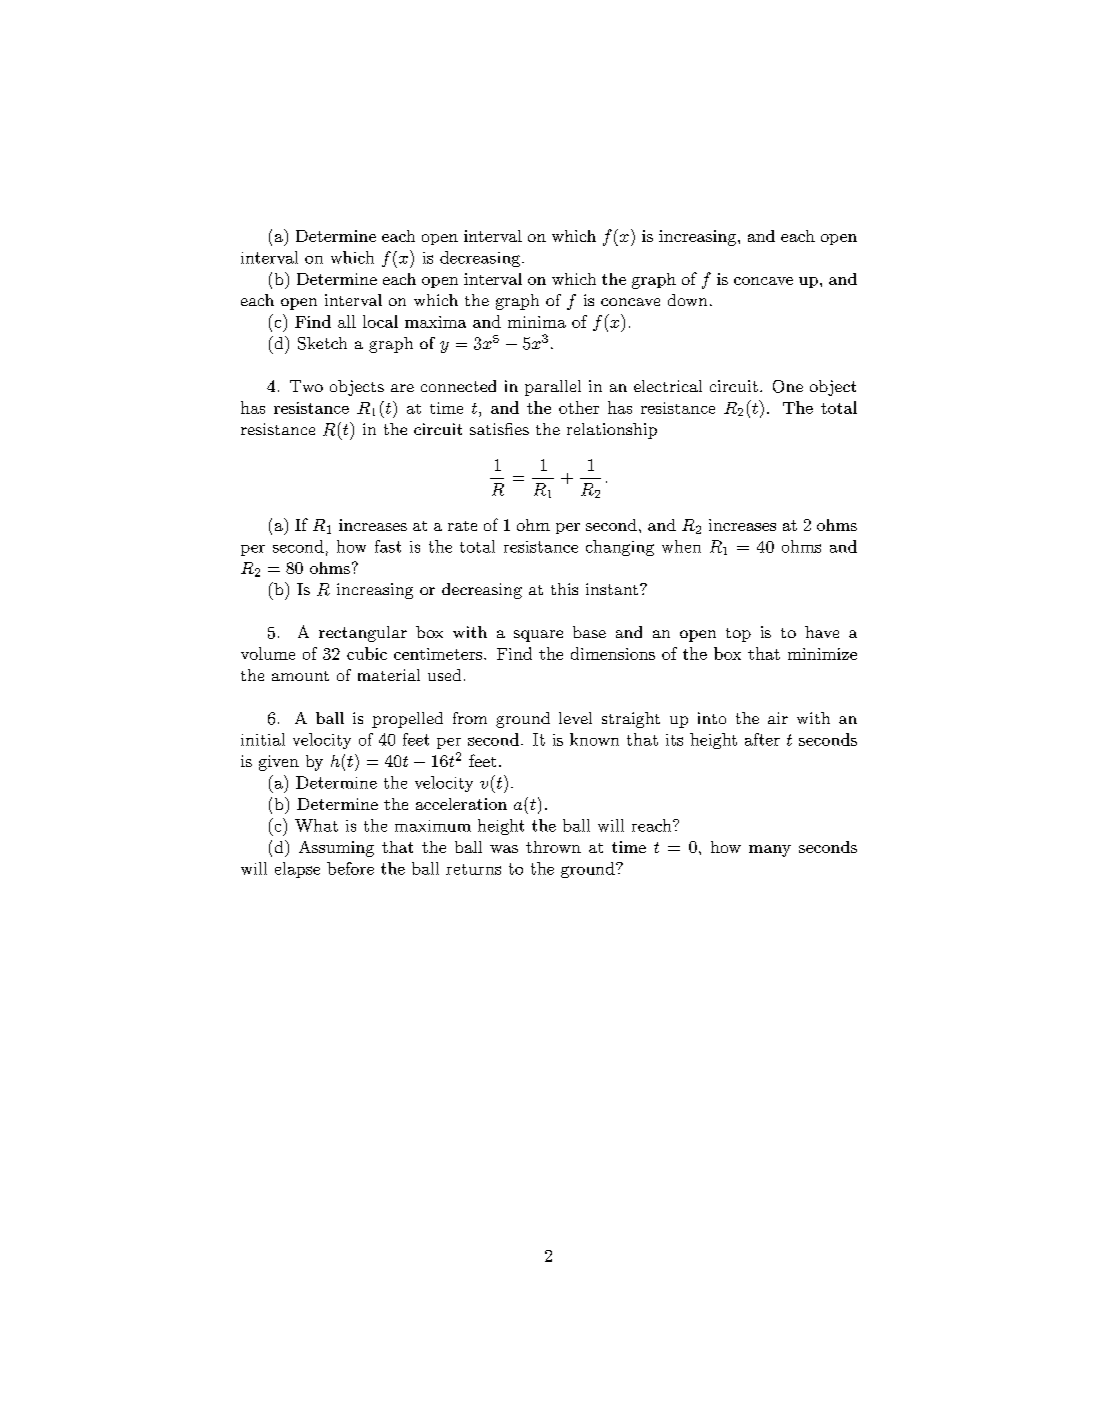 The width and height of the screenshot is (1099, 1422). I want to click on local, so click(380, 321).
